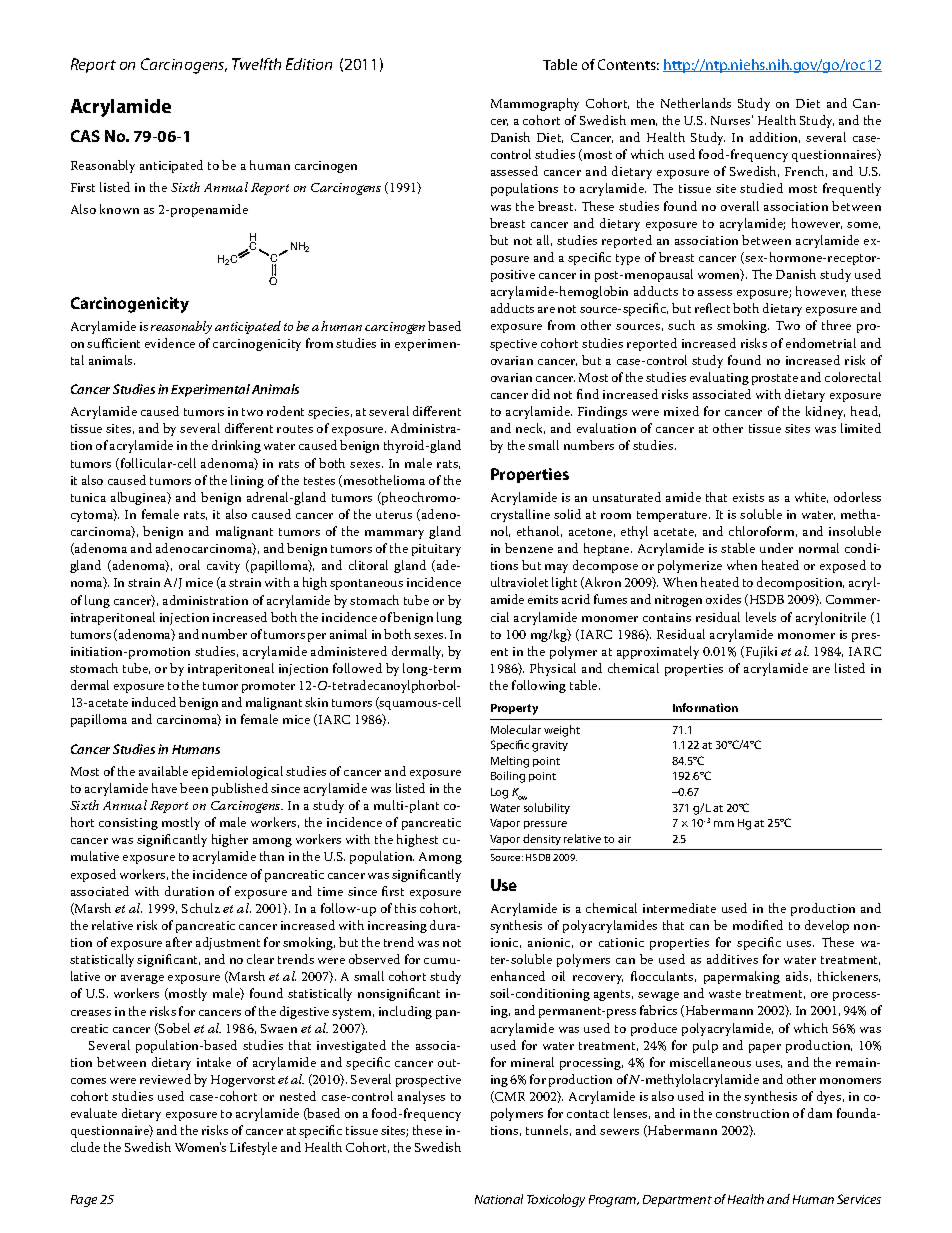 The width and height of the document is (952, 1233). I want to click on exists, so click(748, 497).
